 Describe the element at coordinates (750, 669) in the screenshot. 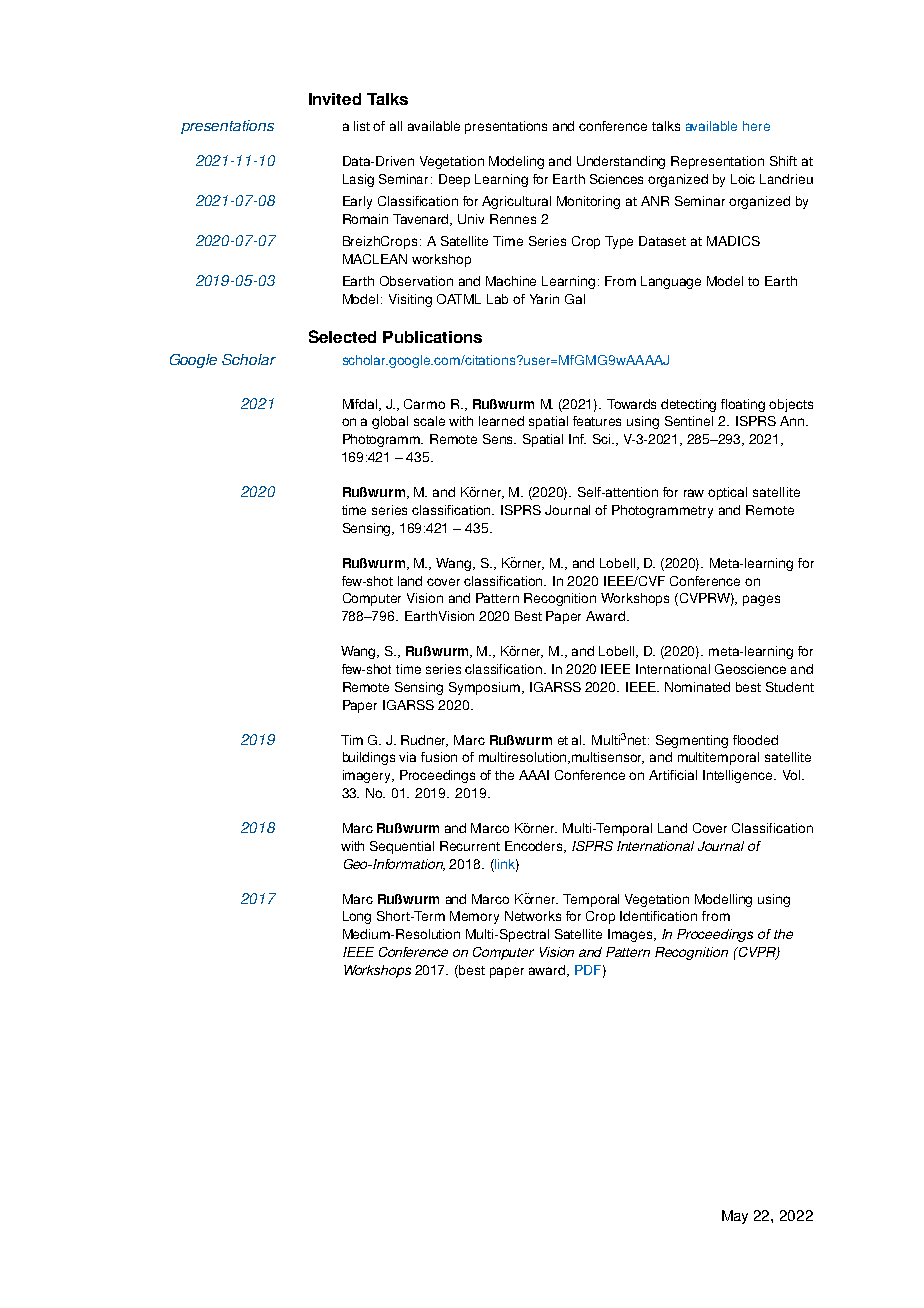

I see `Geoscience` at that location.
